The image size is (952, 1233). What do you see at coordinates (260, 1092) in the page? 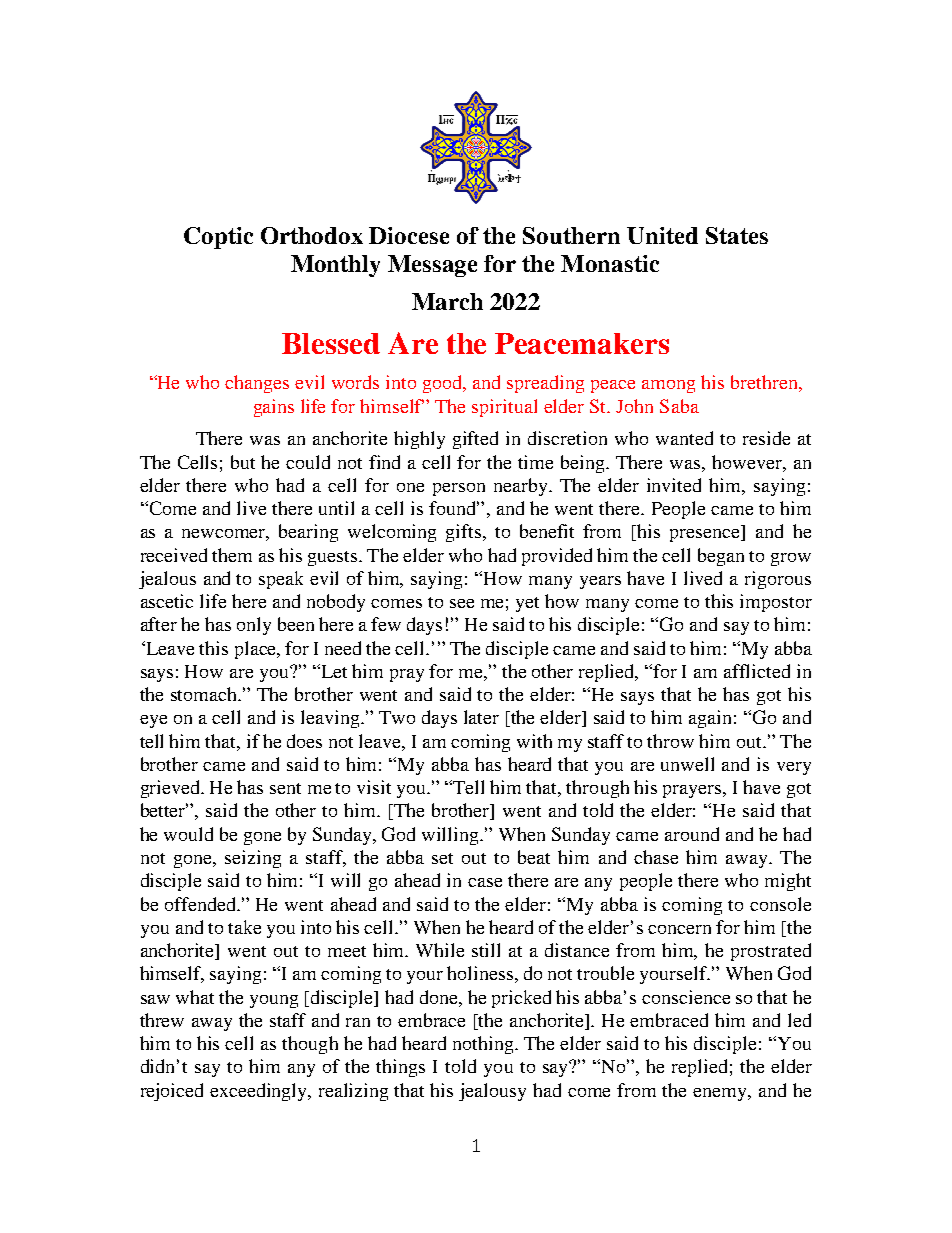
I see `exceedingly` at bounding box center [260, 1092].
